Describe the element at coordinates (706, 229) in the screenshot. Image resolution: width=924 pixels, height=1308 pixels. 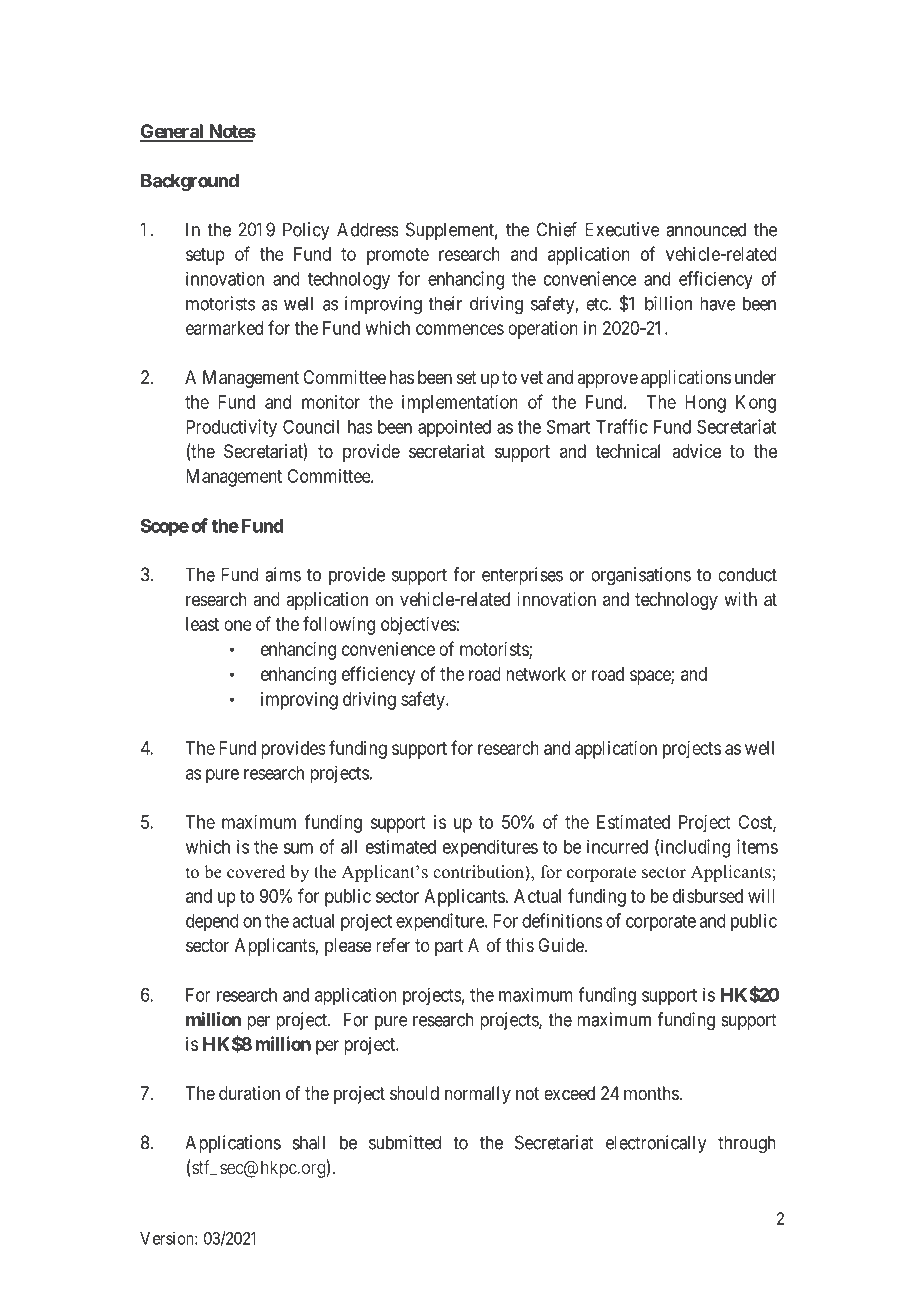
I see `announced` at that location.
